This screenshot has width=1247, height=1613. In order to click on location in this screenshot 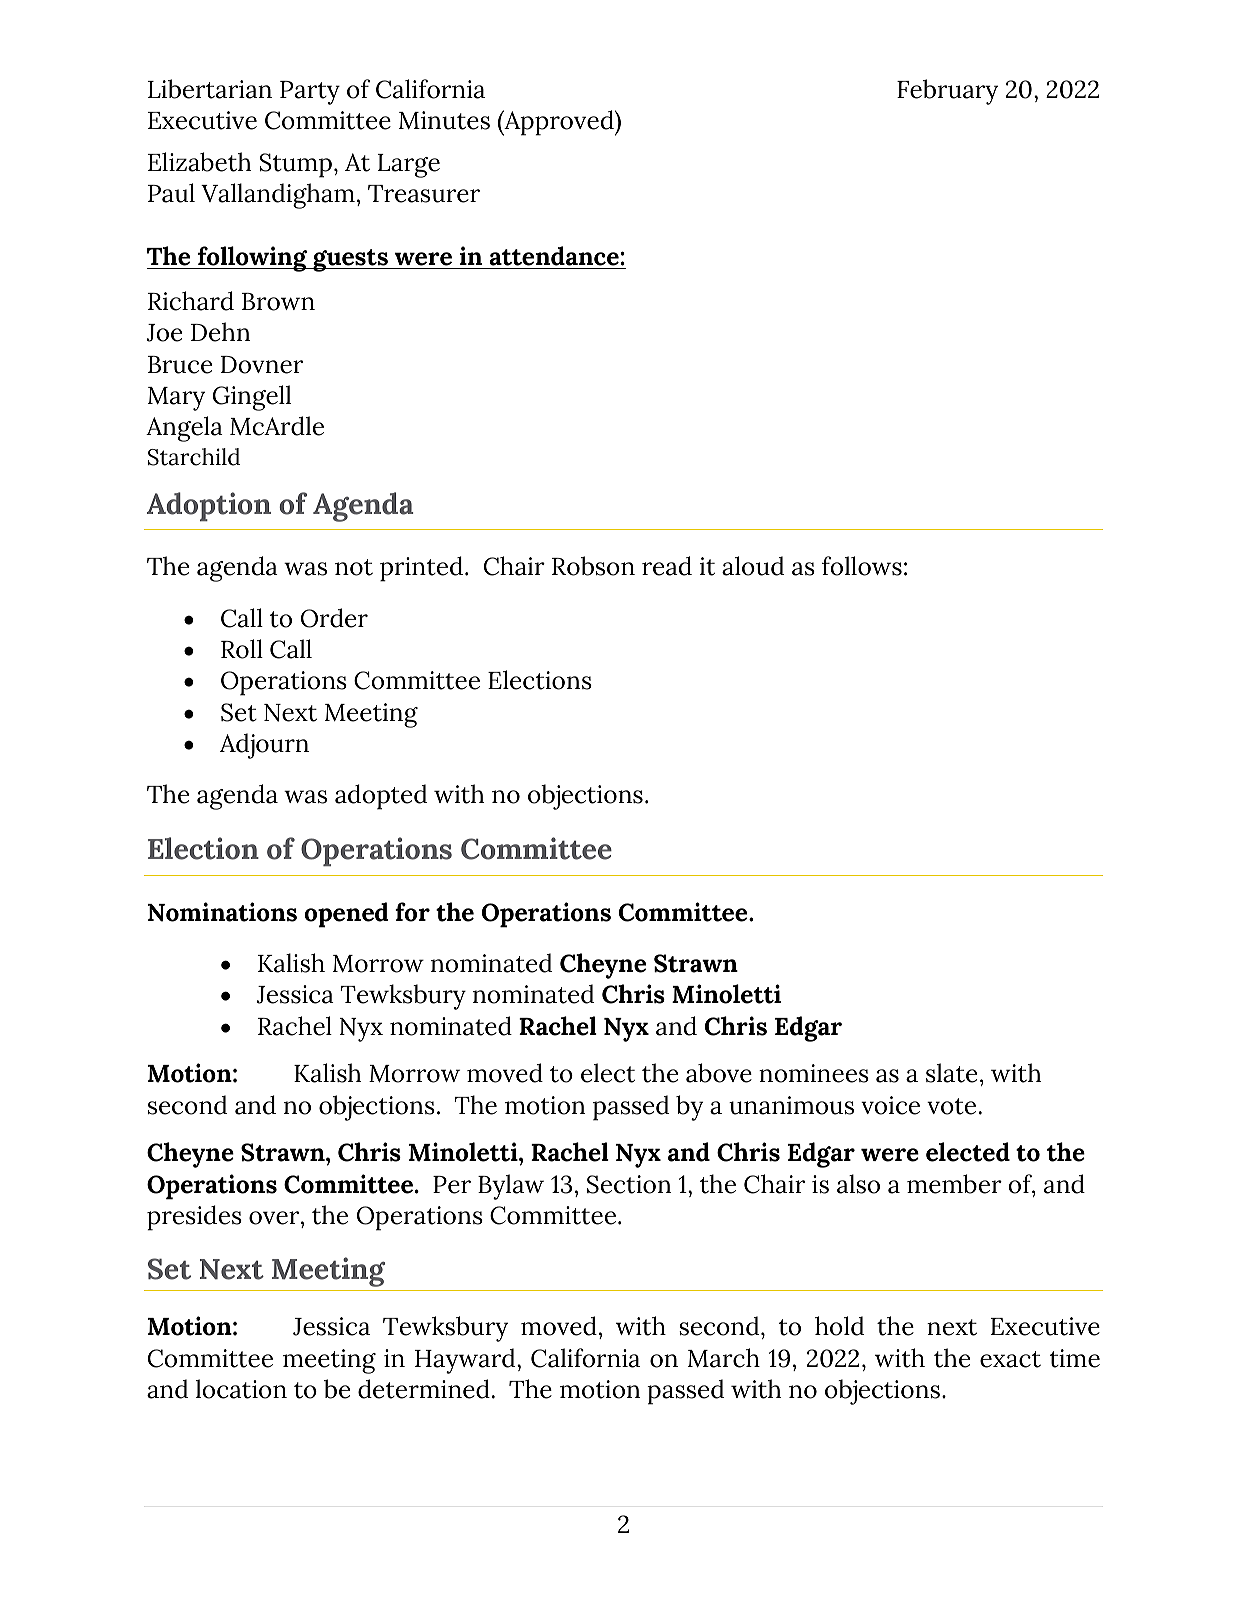, I will do `click(241, 1389)`.
